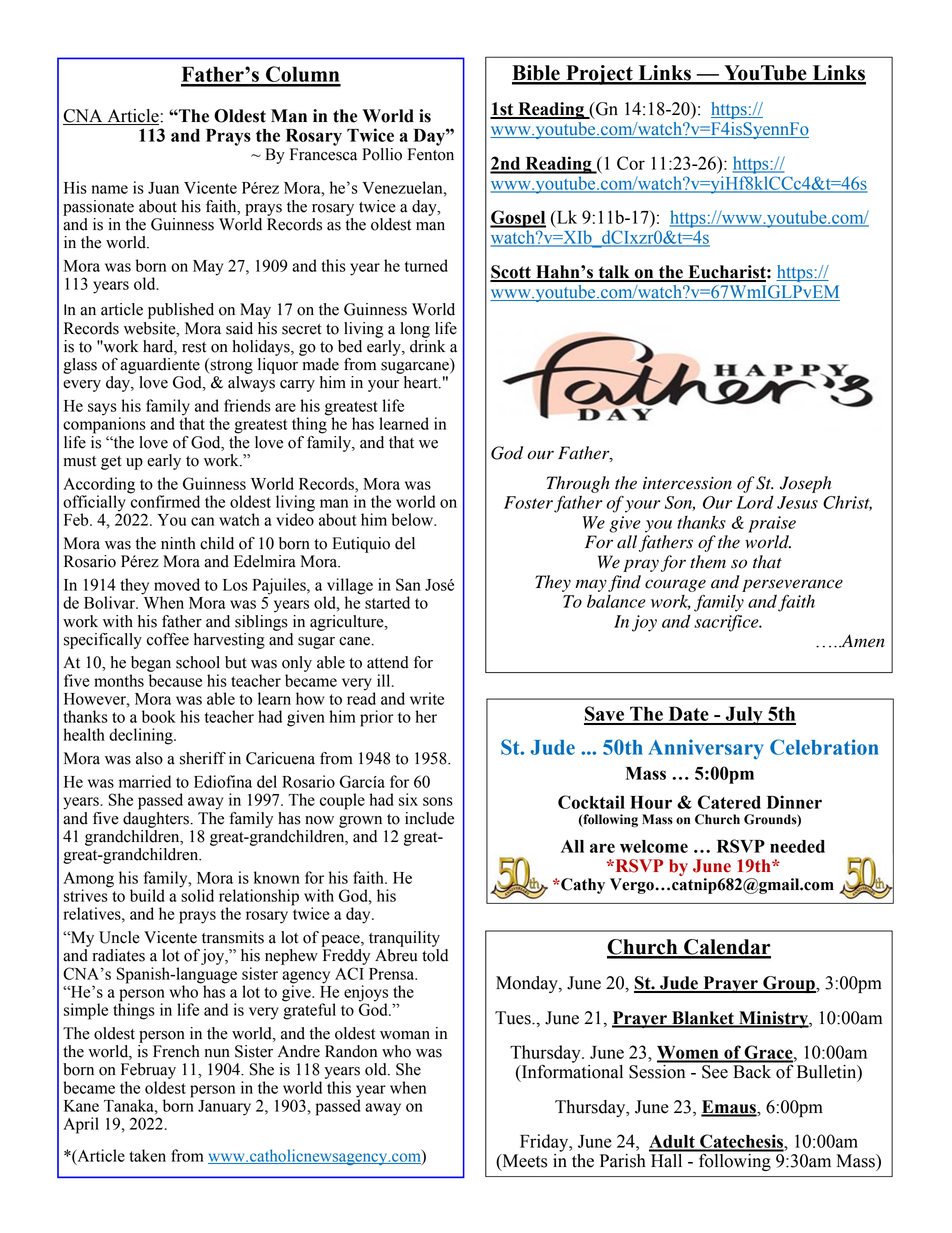 This screenshot has height=1233, width=952. Describe the element at coordinates (599, 75) in the screenshot. I see `Project` at that location.
